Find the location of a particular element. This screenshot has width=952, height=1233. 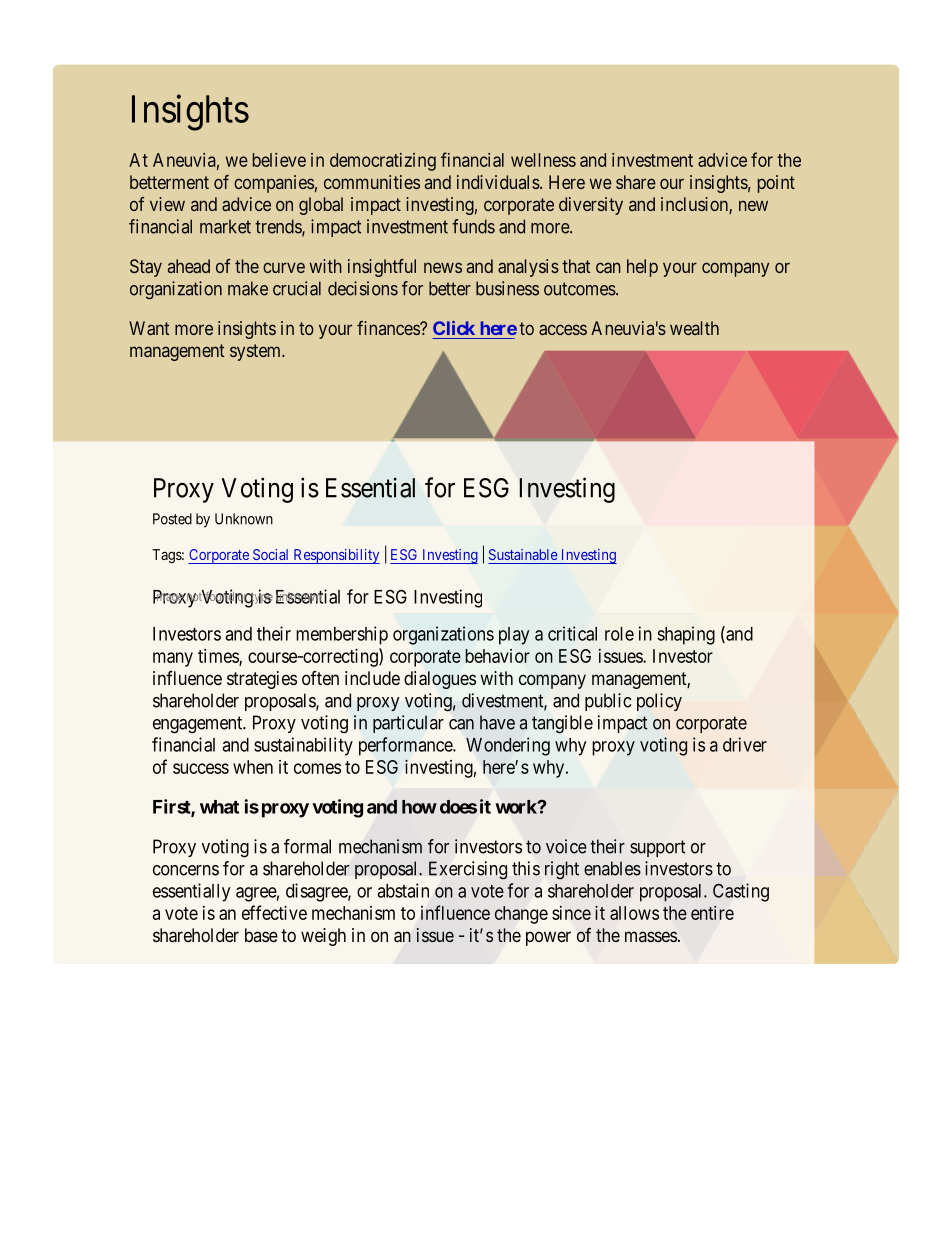

companies is located at coordinates (274, 184).
